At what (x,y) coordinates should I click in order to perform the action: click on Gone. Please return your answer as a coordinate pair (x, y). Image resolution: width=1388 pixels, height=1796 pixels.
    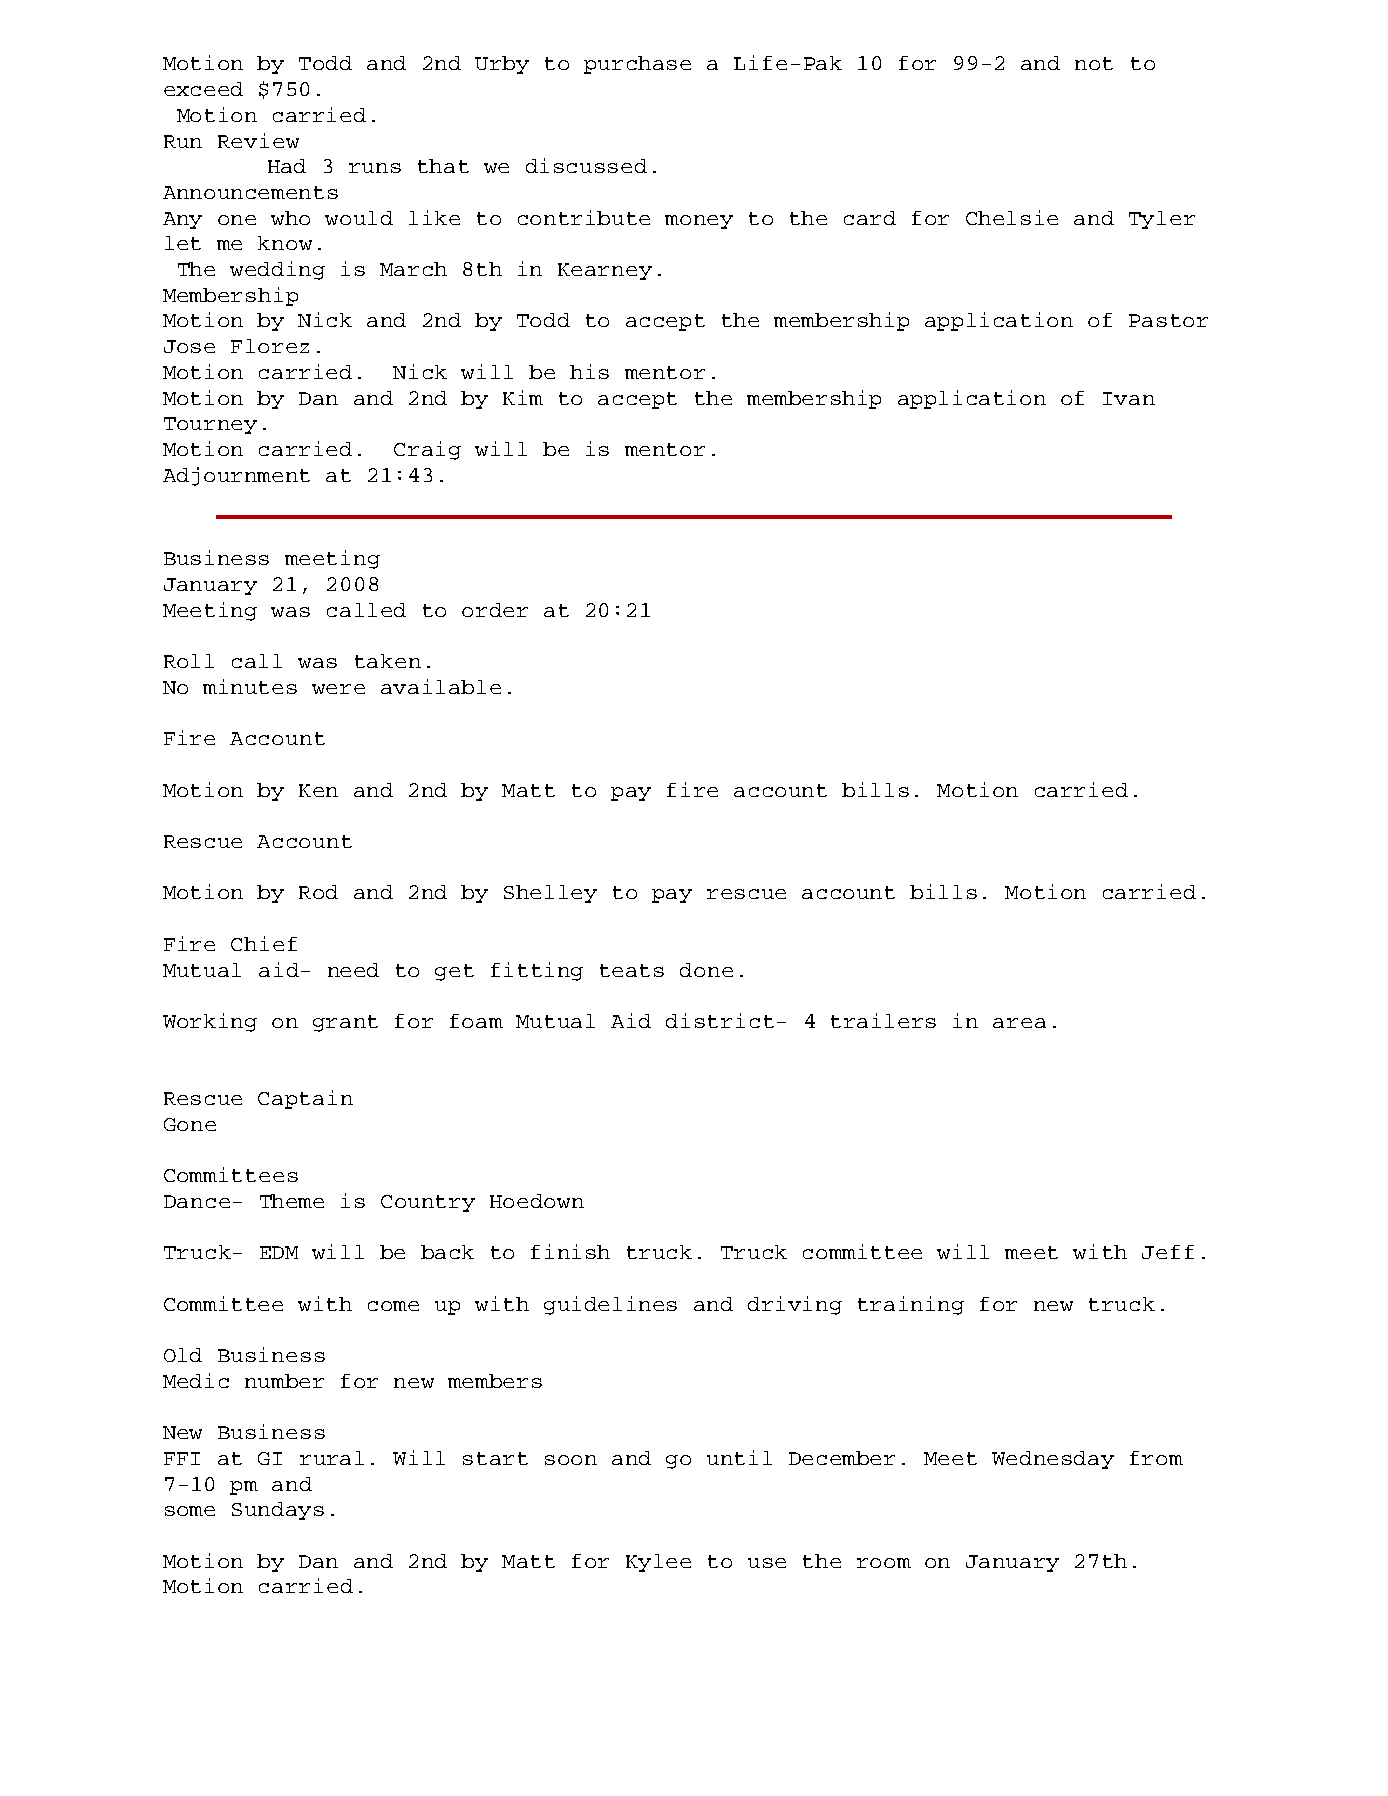
    Looking at the image, I should click on (190, 1124).
